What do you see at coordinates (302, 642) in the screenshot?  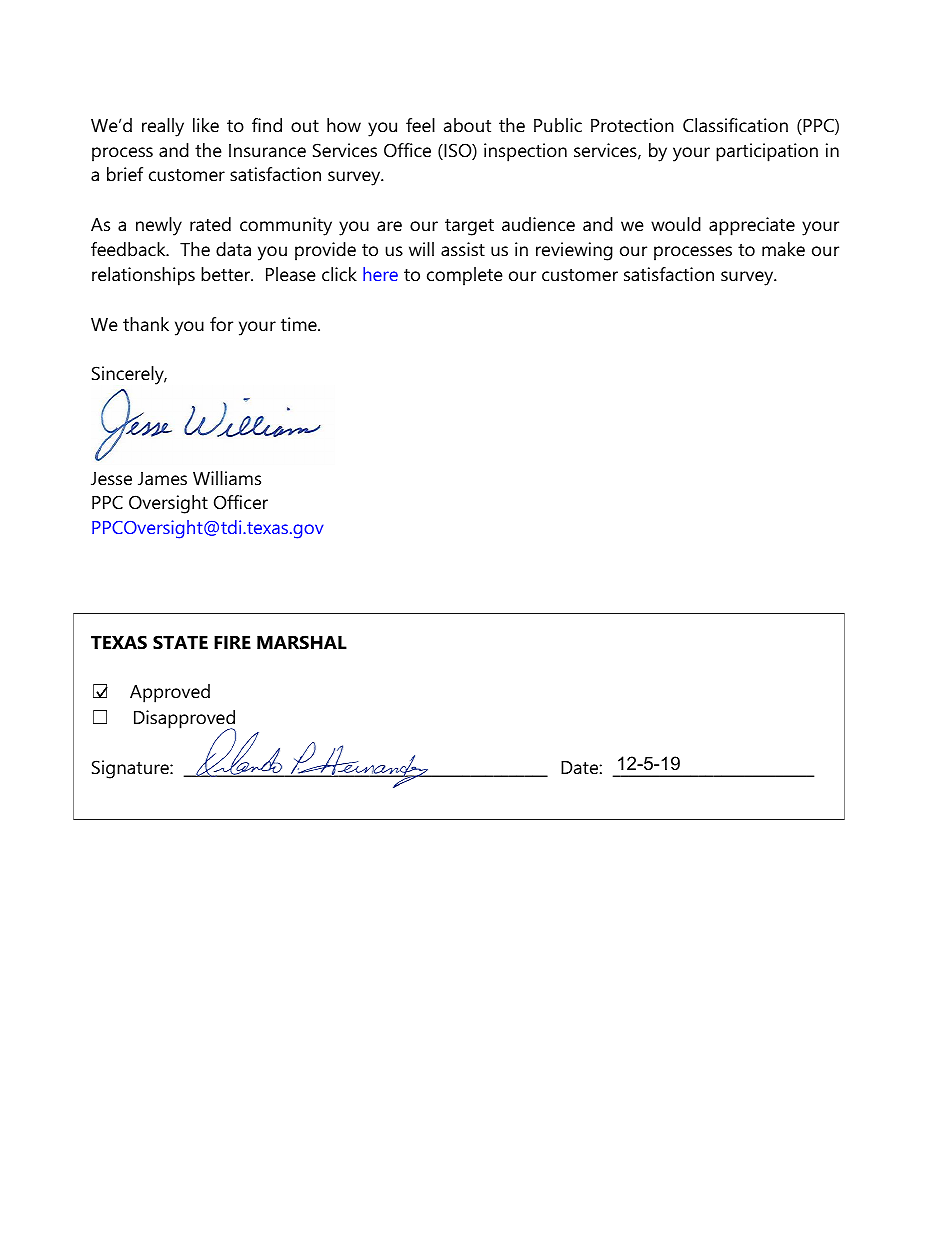 I see `MARSHAL` at bounding box center [302, 642].
